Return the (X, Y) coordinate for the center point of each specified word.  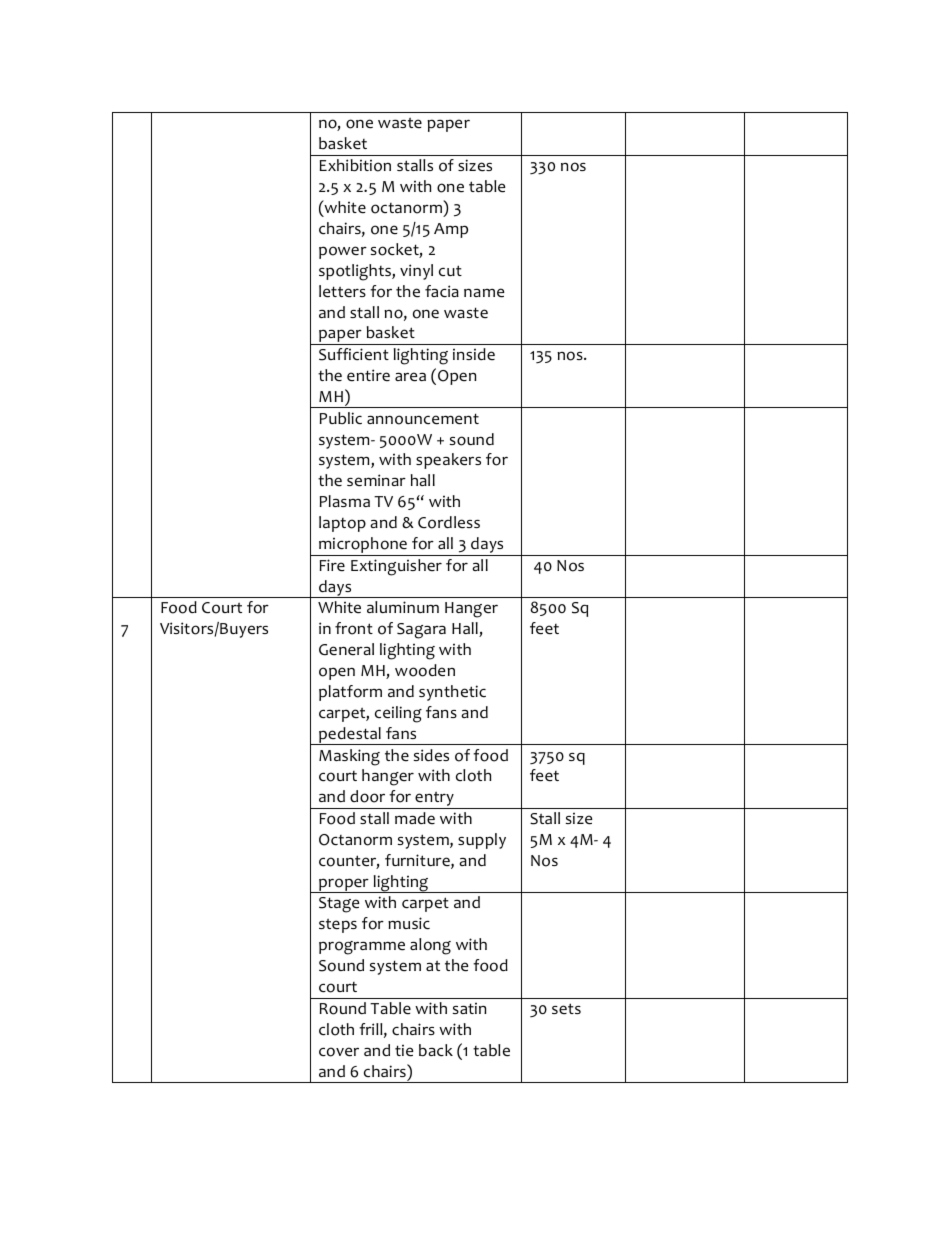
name (484, 293)
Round (343, 1008)
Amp (451, 230)
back (436, 1050)
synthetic (452, 693)
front (354, 628)
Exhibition (355, 165)
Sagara (421, 631)
